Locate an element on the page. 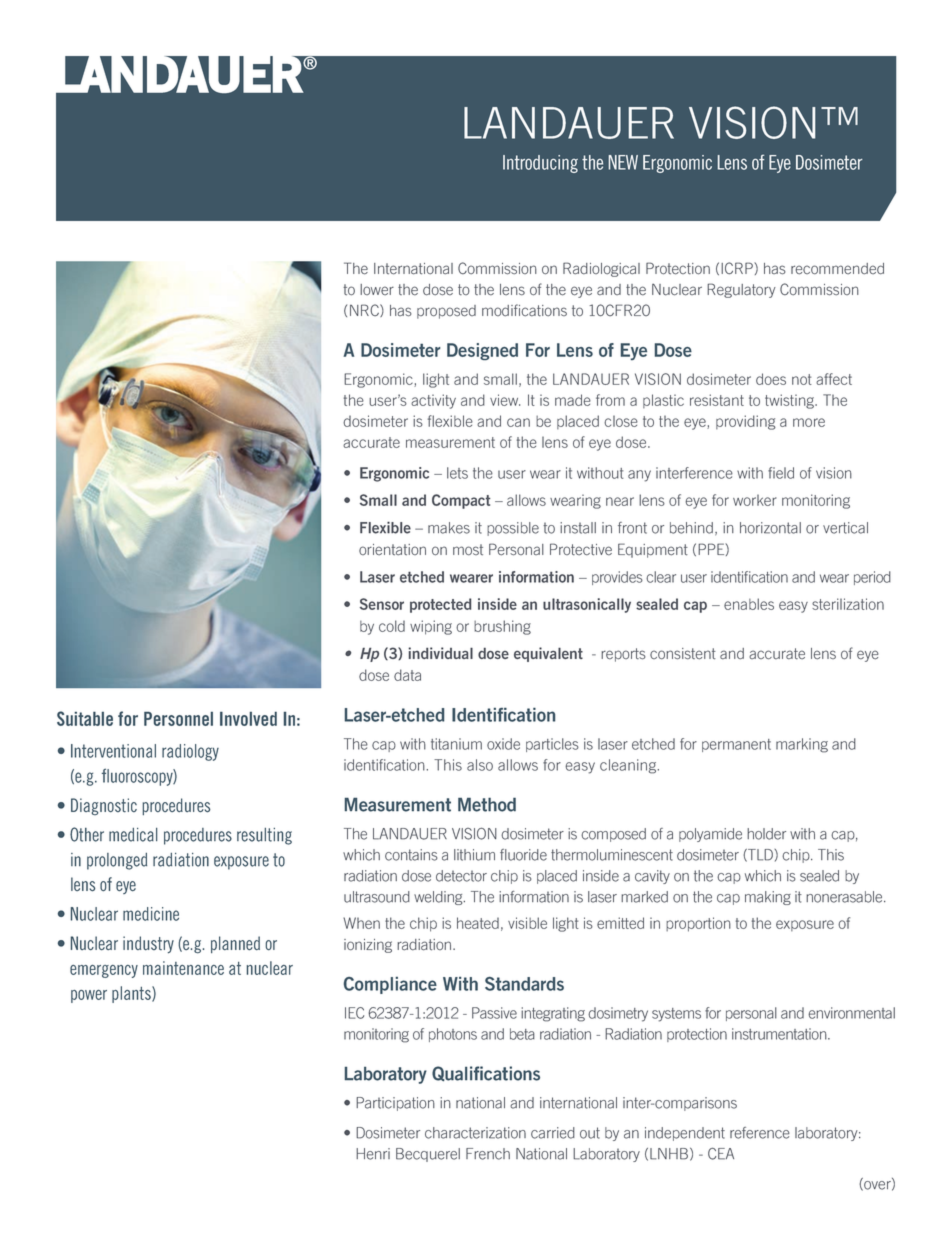  Henri is located at coordinates (373, 1154).
